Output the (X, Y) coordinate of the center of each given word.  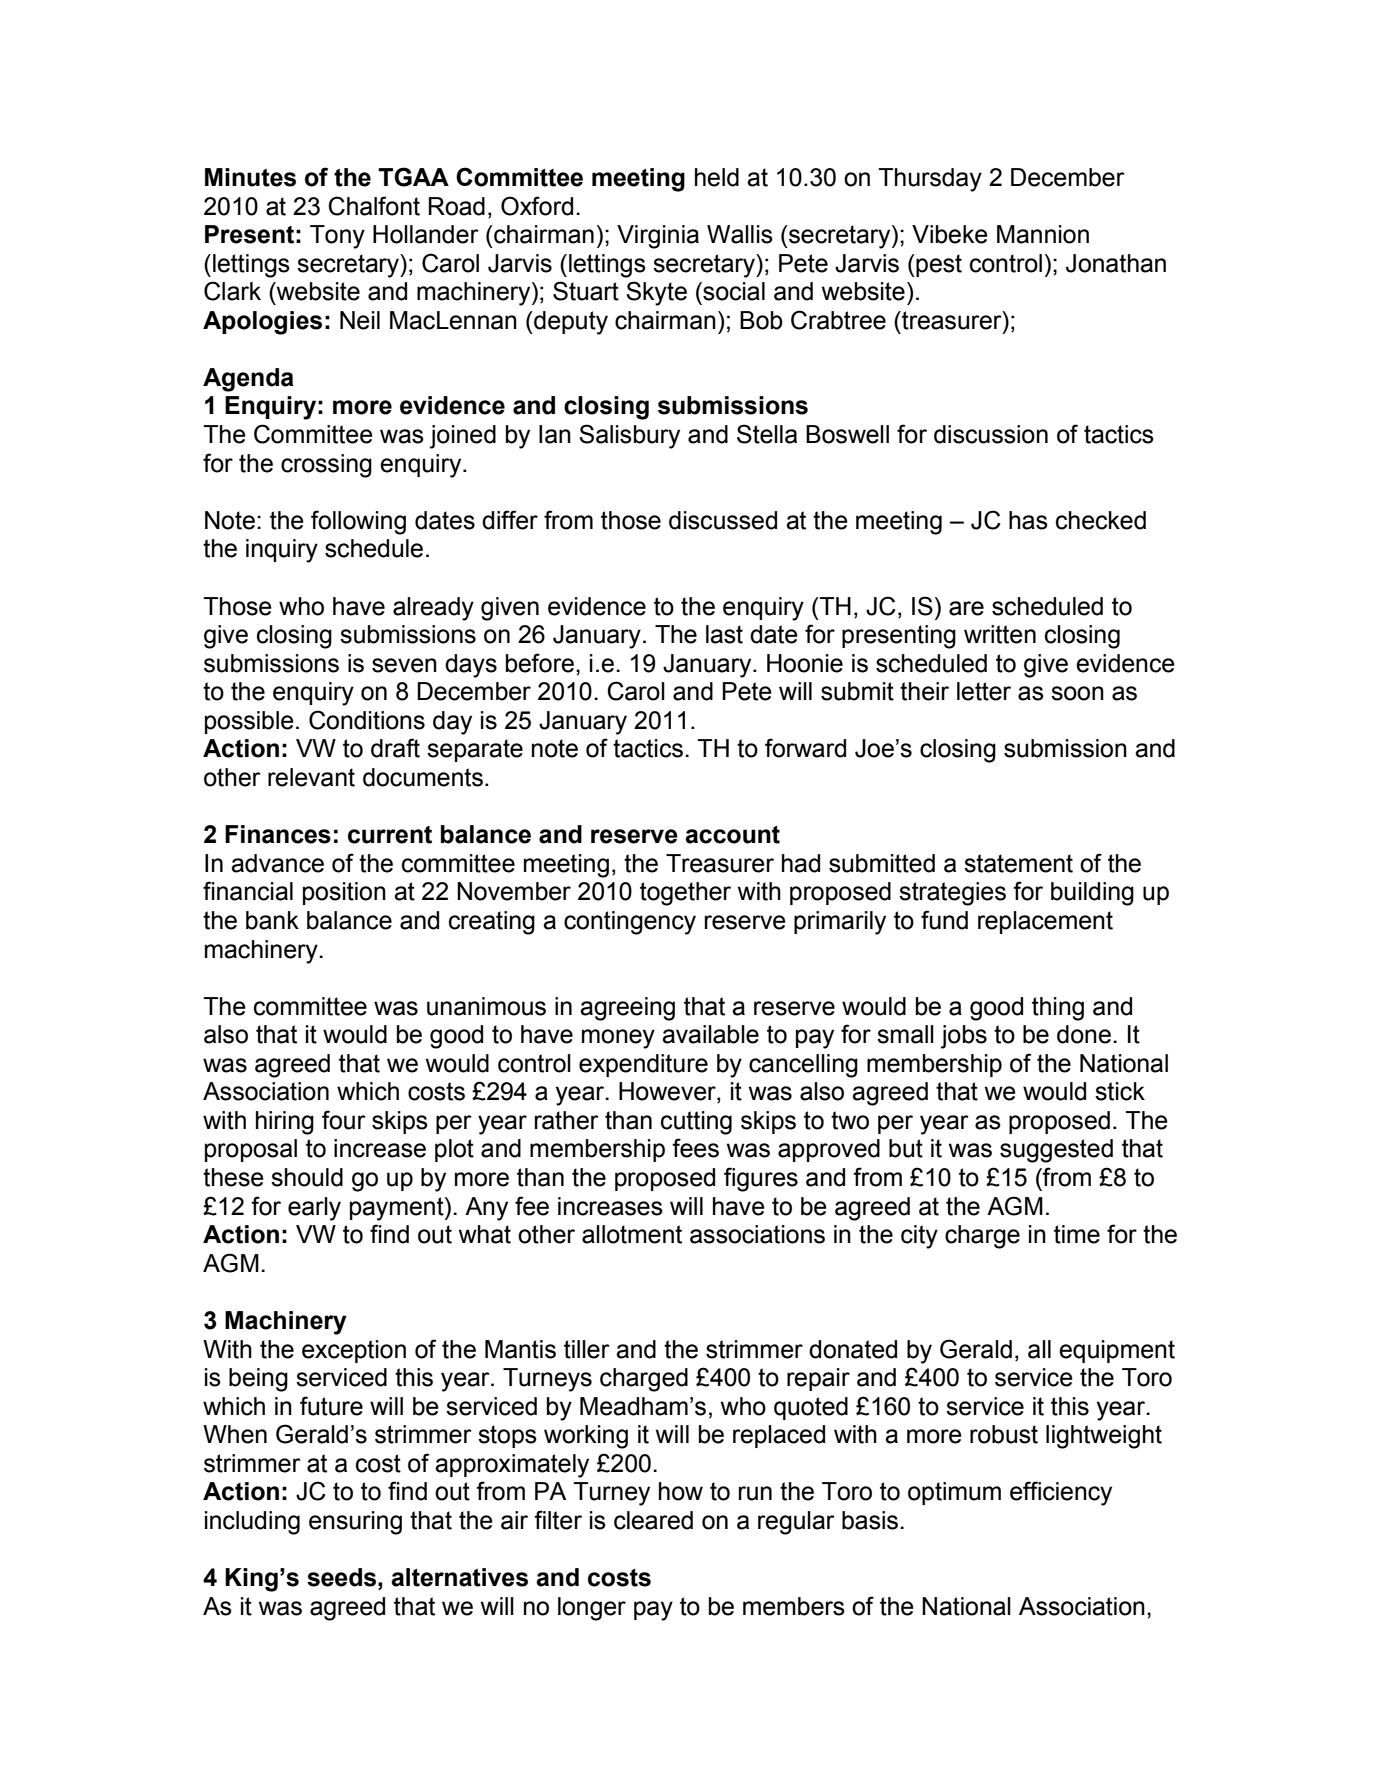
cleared (653, 1520)
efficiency (1061, 1493)
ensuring (355, 1523)
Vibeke (950, 234)
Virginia (658, 237)
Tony (337, 237)
